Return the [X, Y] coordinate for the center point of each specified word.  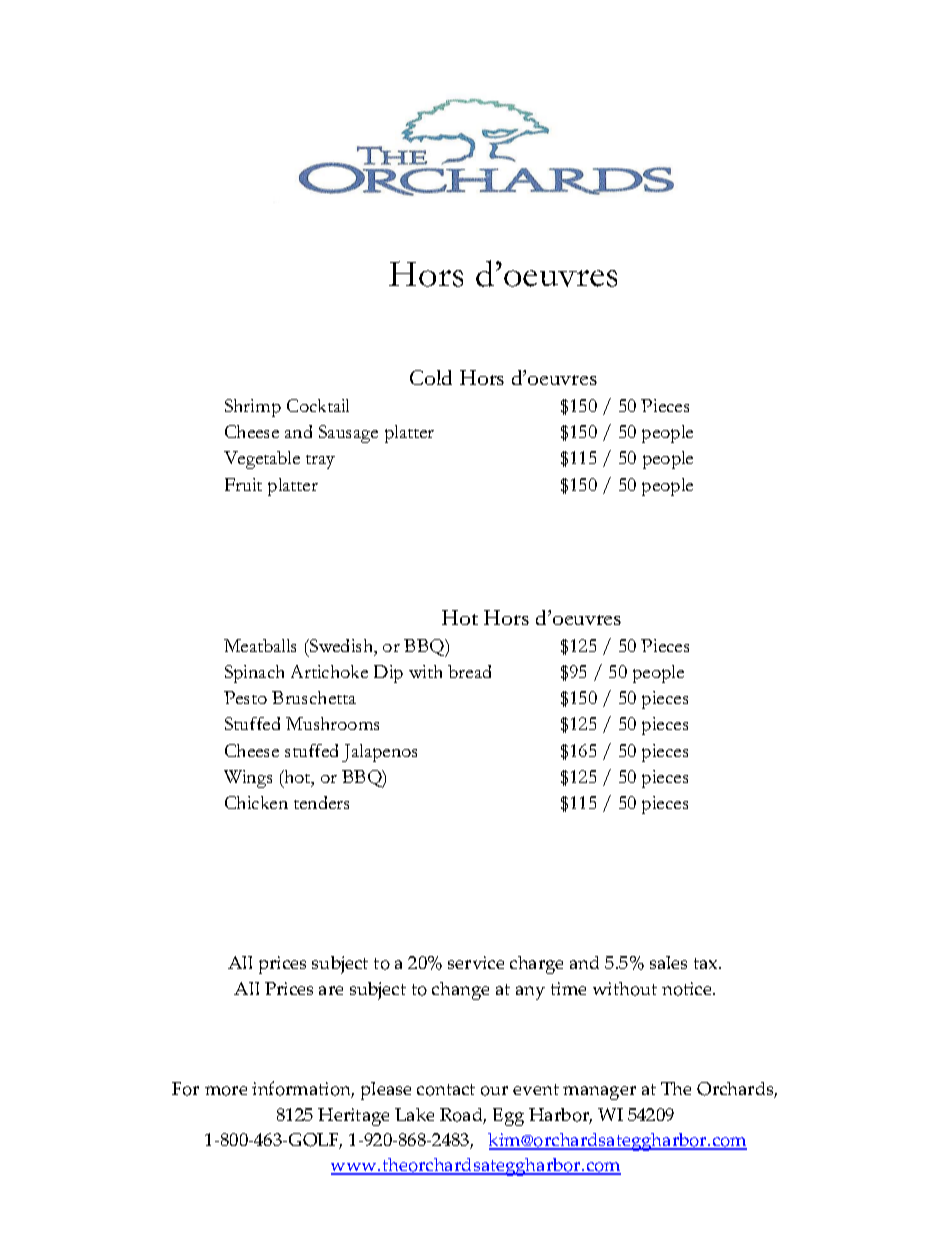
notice [688, 989]
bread [469, 671]
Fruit [243, 484]
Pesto [245, 697]
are [331, 990]
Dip [388, 674]
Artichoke [329, 671]
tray [320, 462]
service [476, 962]
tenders [321, 802]
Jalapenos [379, 753]
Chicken [256, 802]
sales [668, 962]
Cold [431, 377]
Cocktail [318, 405]
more [226, 1091]
